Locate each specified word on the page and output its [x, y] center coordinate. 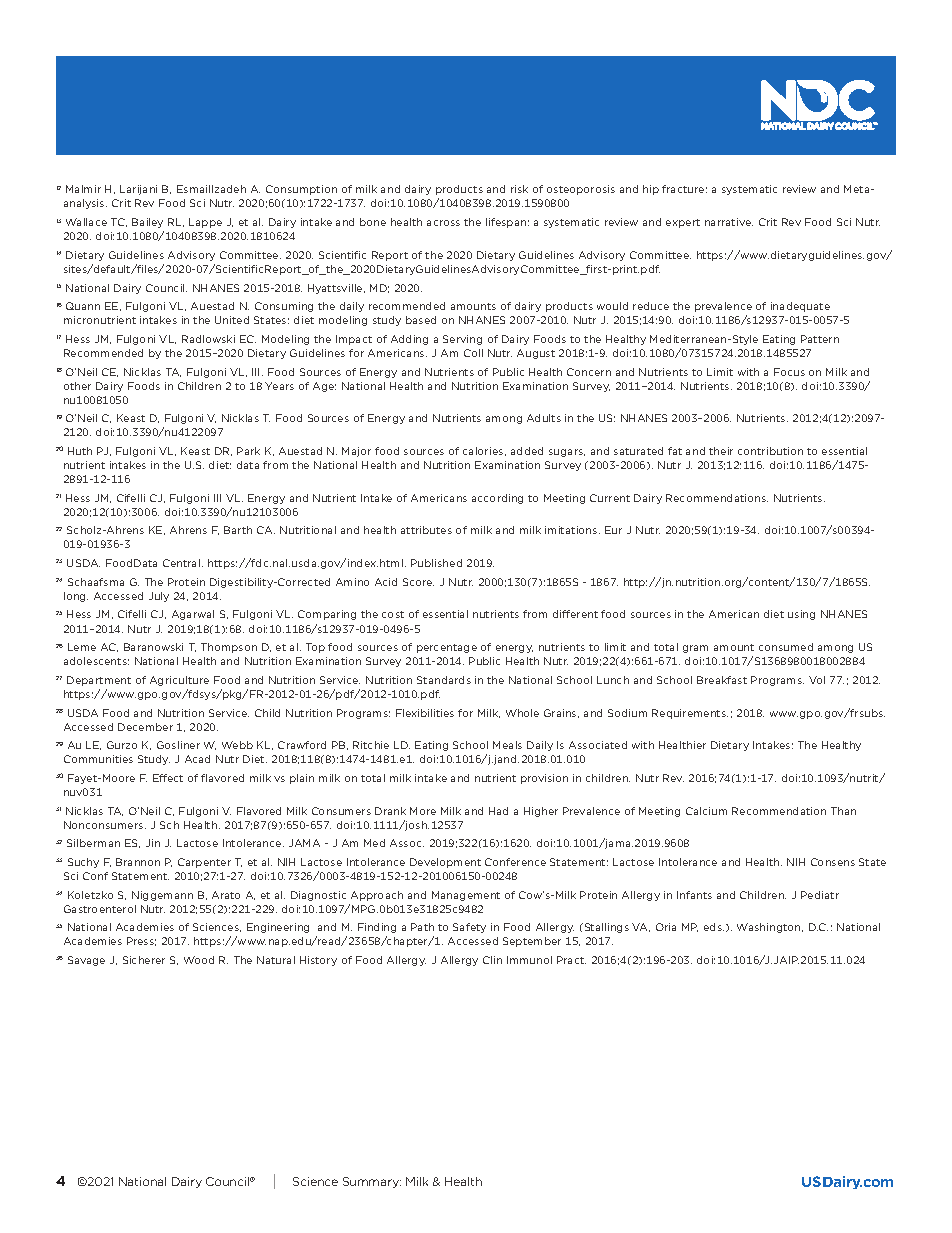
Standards [444, 680]
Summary [372, 1182]
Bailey [147, 223]
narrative [729, 222]
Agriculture [179, 681]
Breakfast [722, 680]
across [443, 223]
